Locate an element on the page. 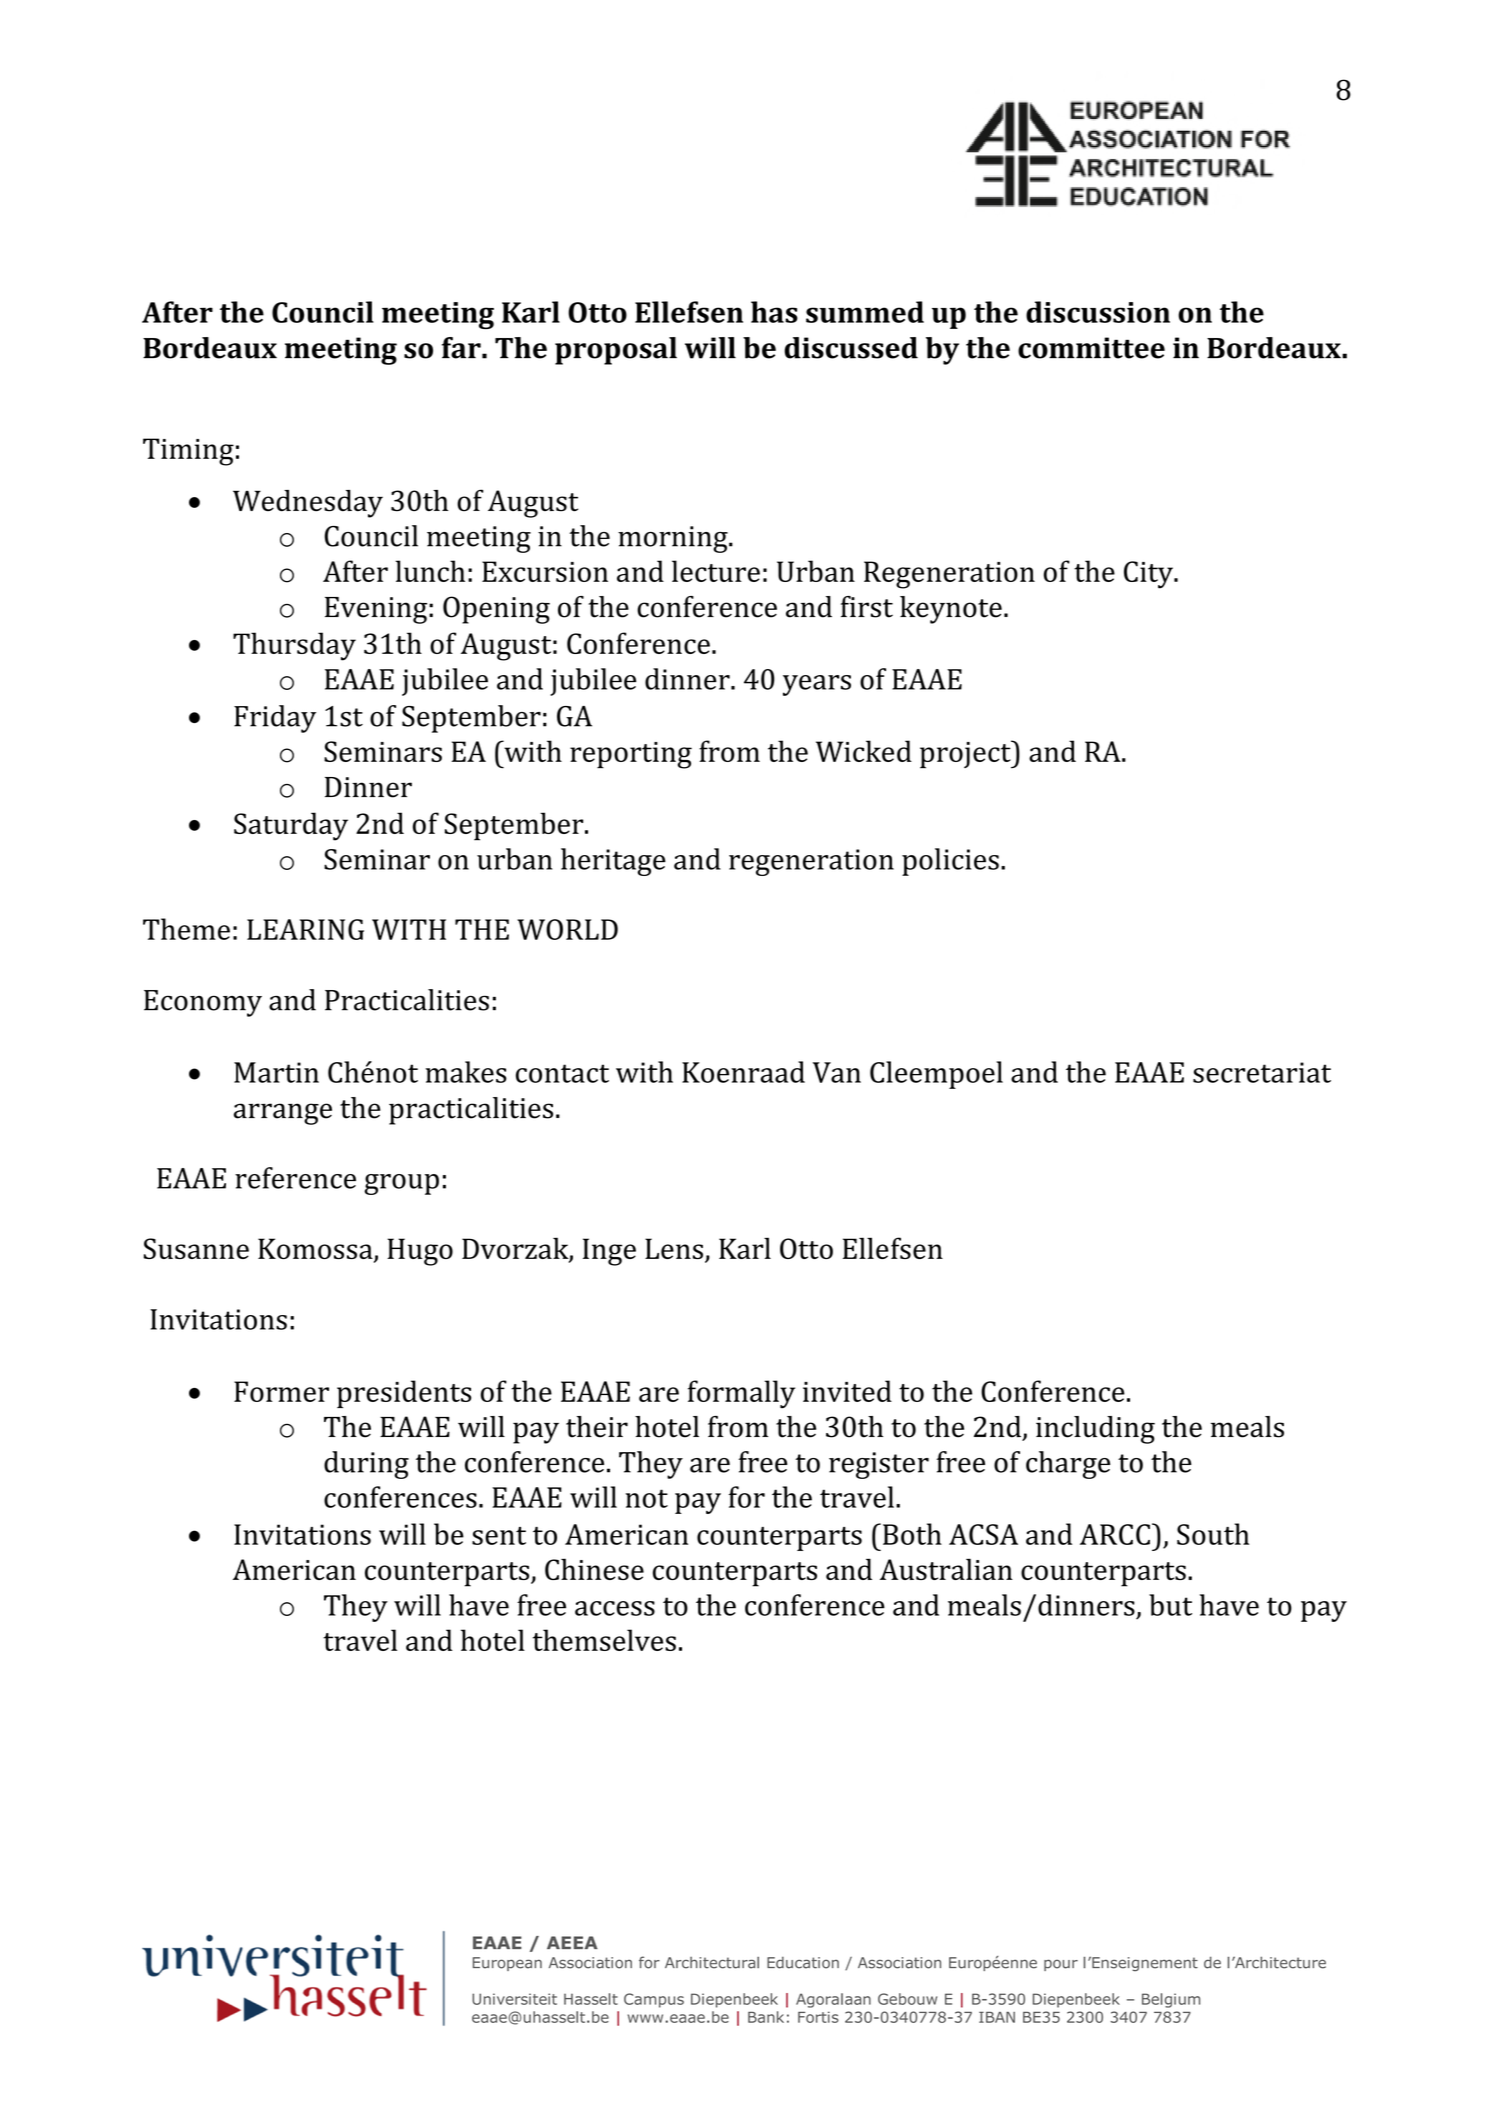 This document has height=2115, width=1494. Friday is located at coordinates (275, 719).
